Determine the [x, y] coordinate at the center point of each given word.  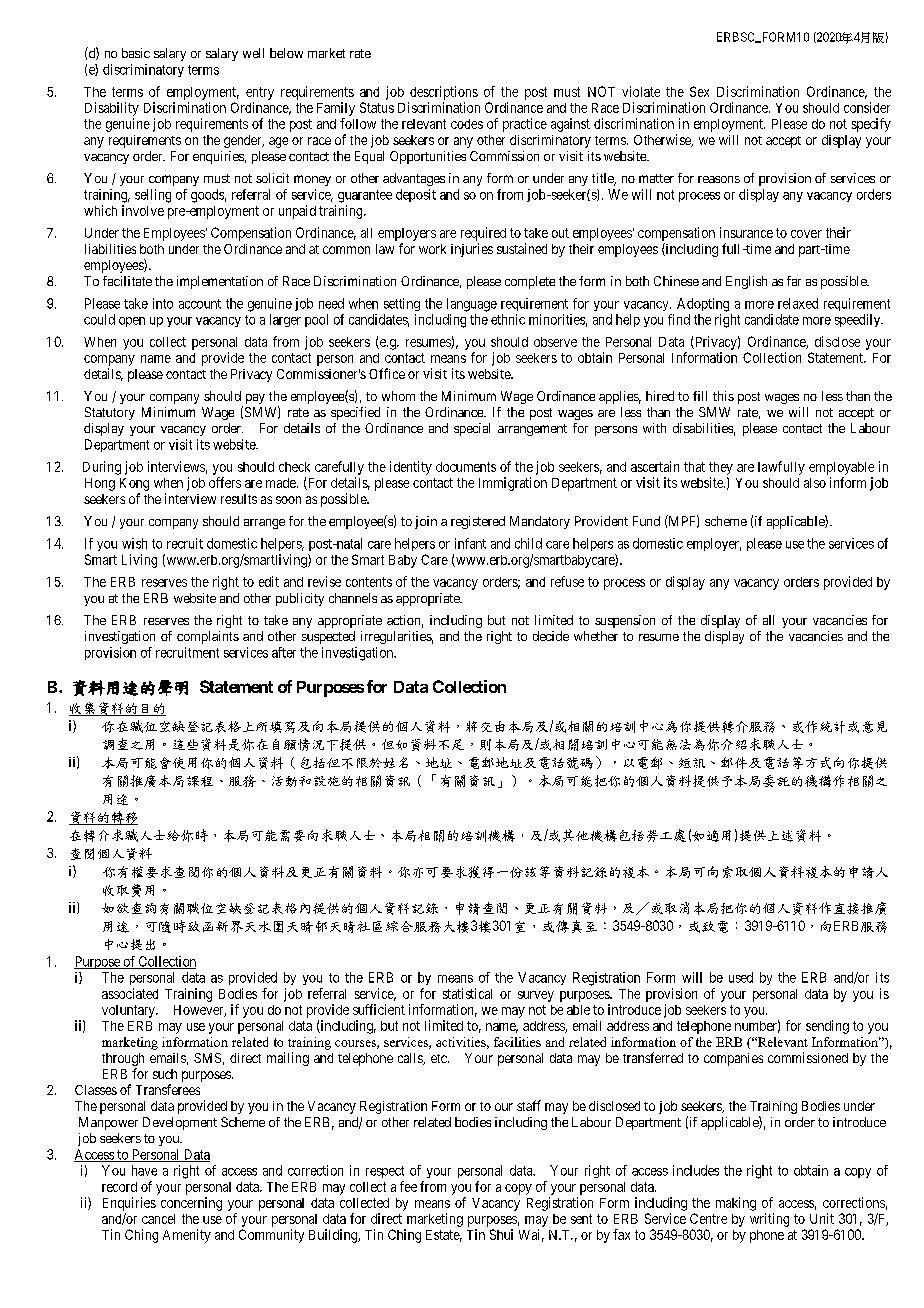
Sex [699, 91]
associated [130, 993]
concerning [191, 1204]
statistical [467, 993]
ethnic [508, 319]
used [741, 977]
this [723, 396]
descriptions [444, 93]
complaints [208, 637]
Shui [501, 1234]
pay [255, 399]
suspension [625, 621]
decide [551, 636]
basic [136, 53]
